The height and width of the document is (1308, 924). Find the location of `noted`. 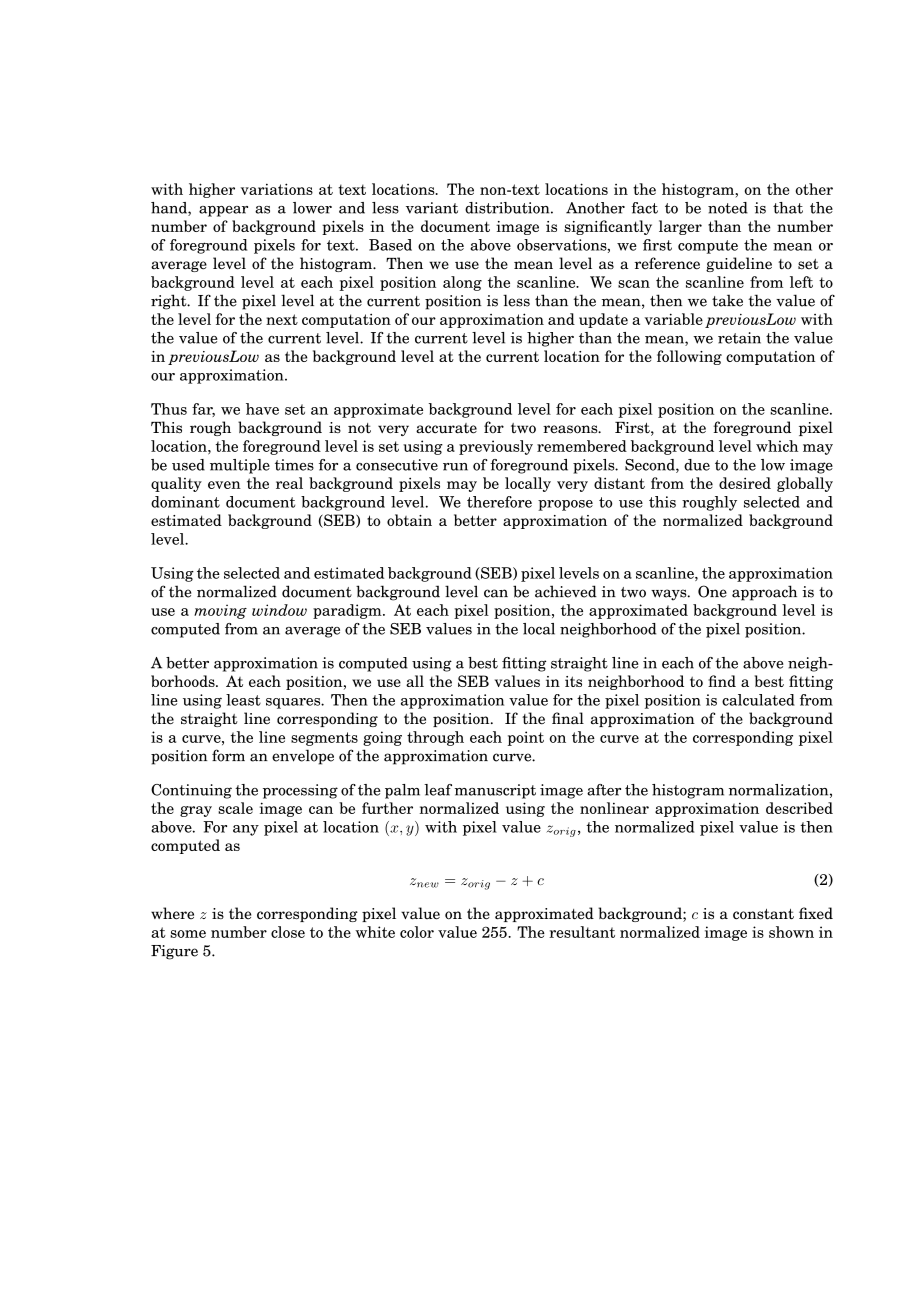

noted is located at coordinates (728, 208).
